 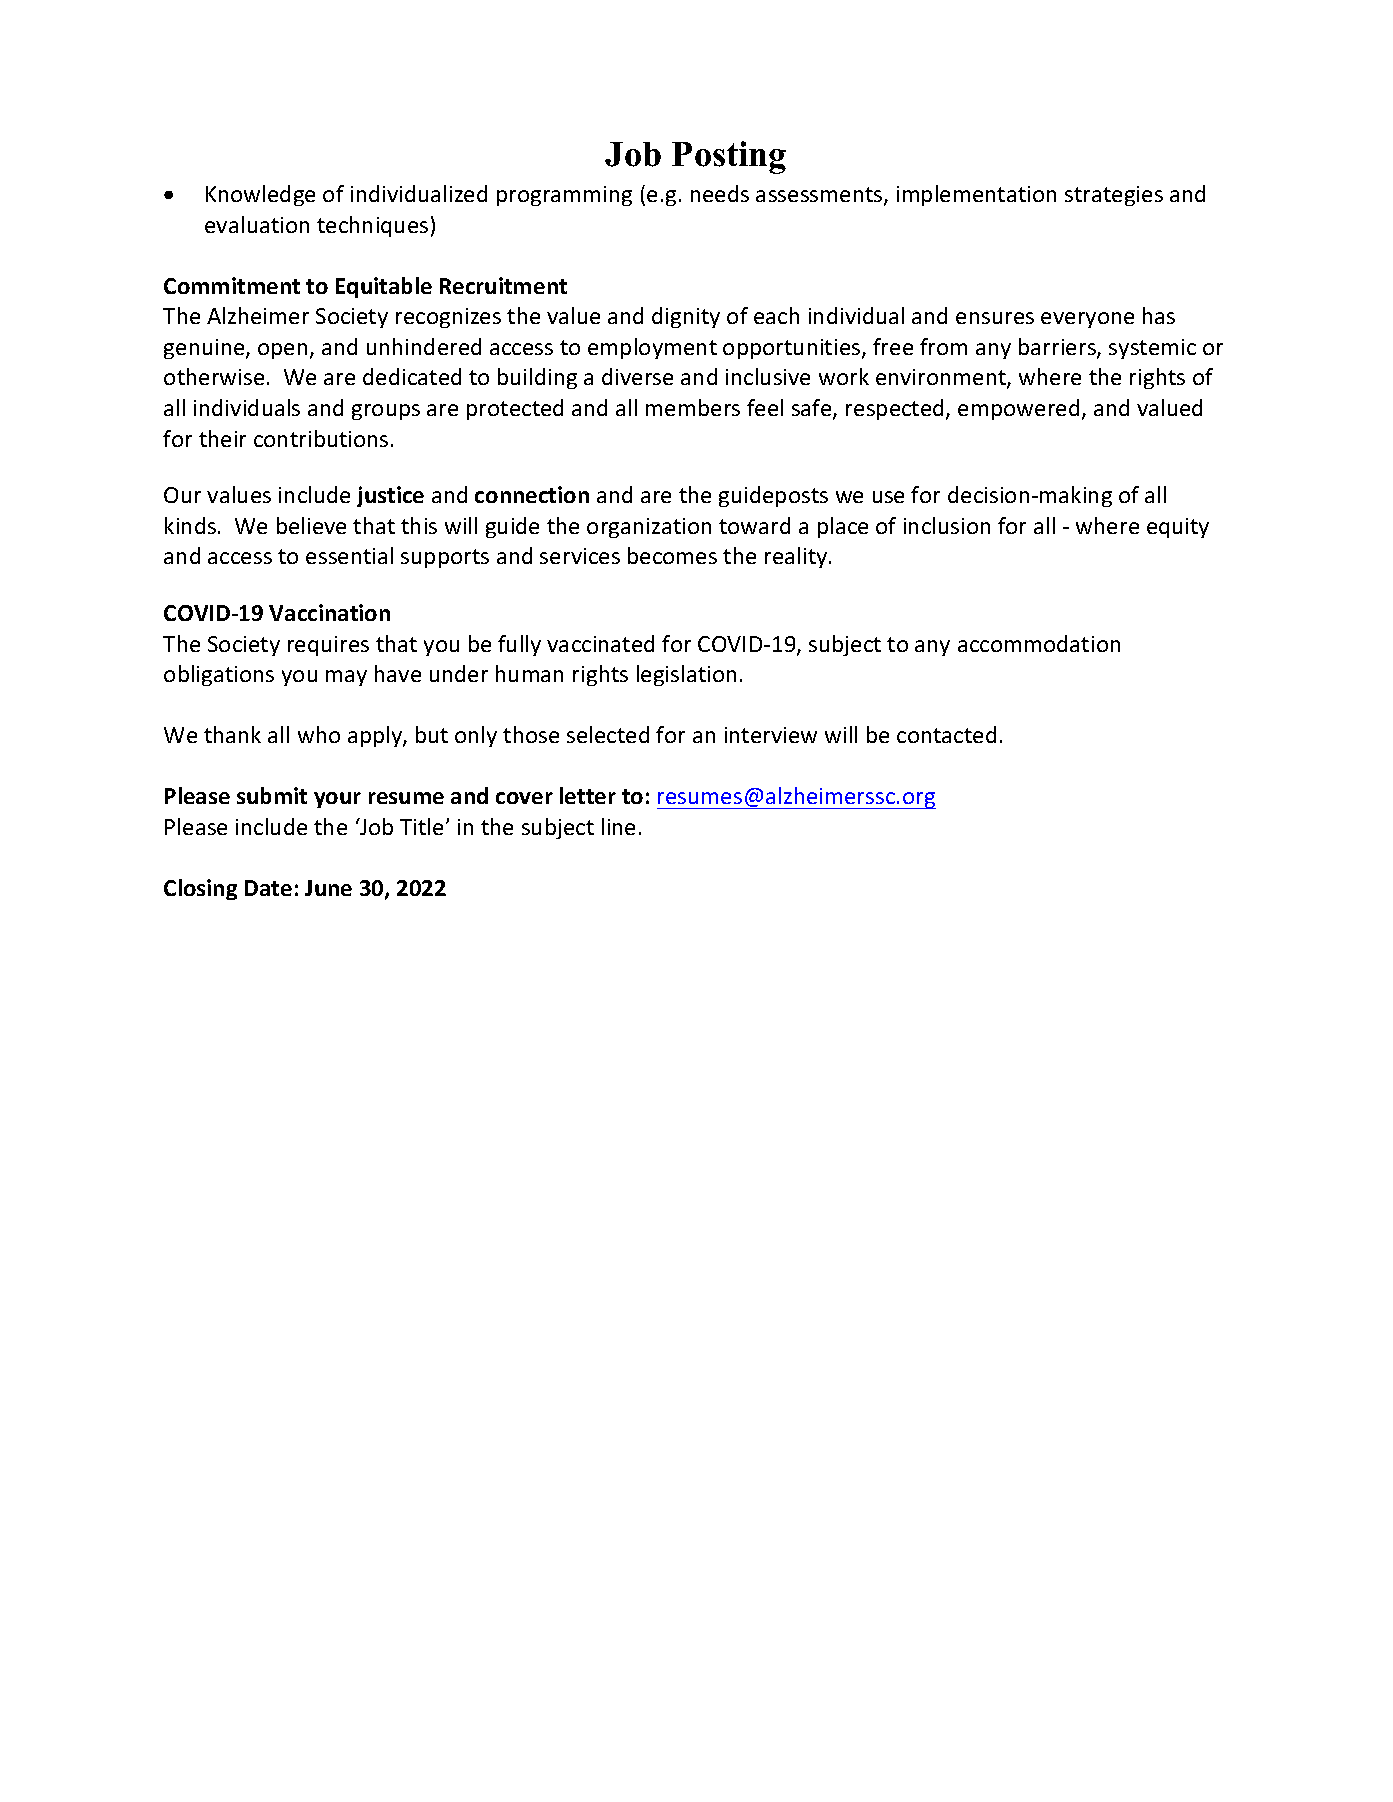 I want to click on contacted, so click(x=946, y=734).
